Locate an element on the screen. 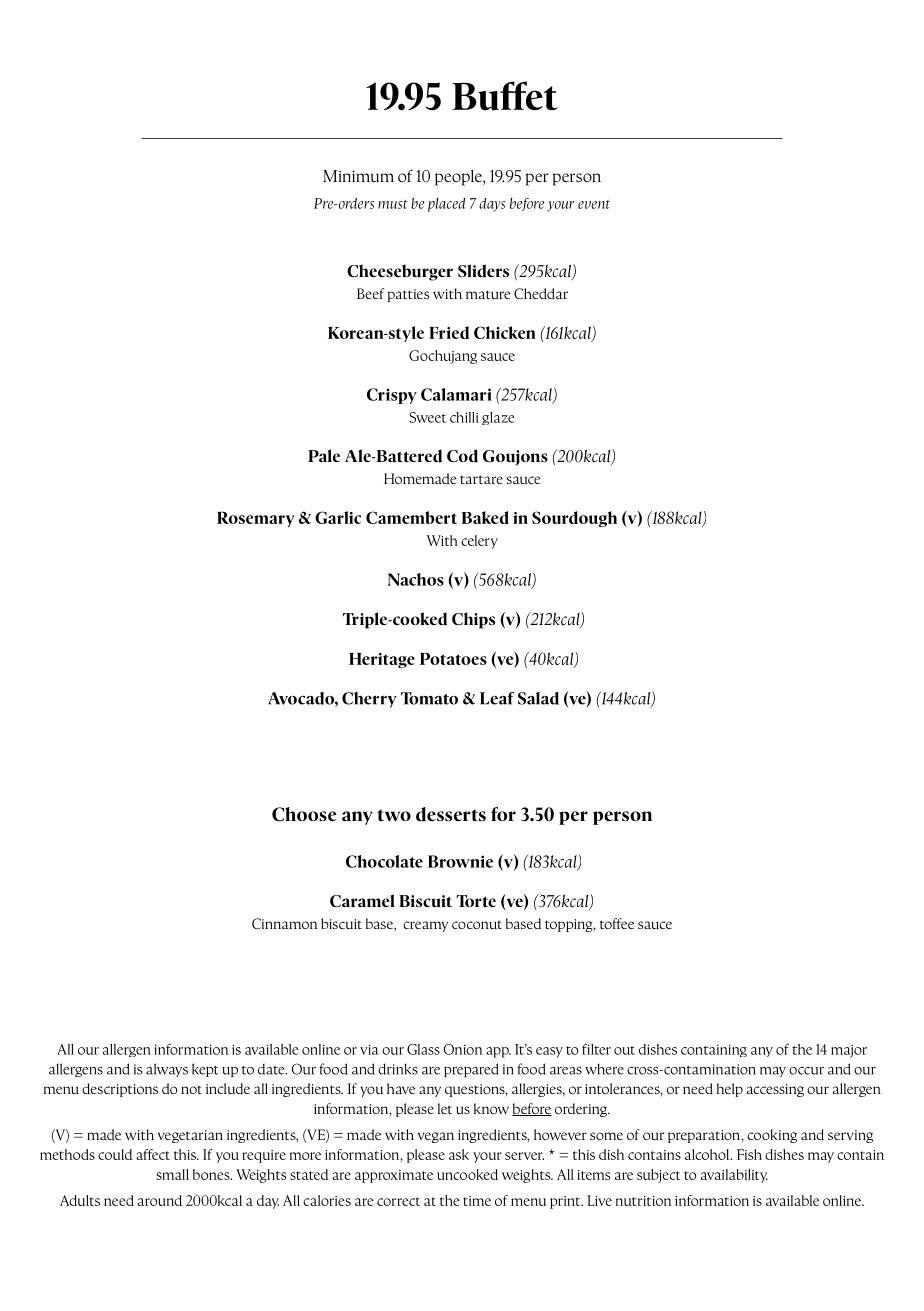 This screenshot has width=924, height=1311. Fish is located at coordinates (749, 1154).
